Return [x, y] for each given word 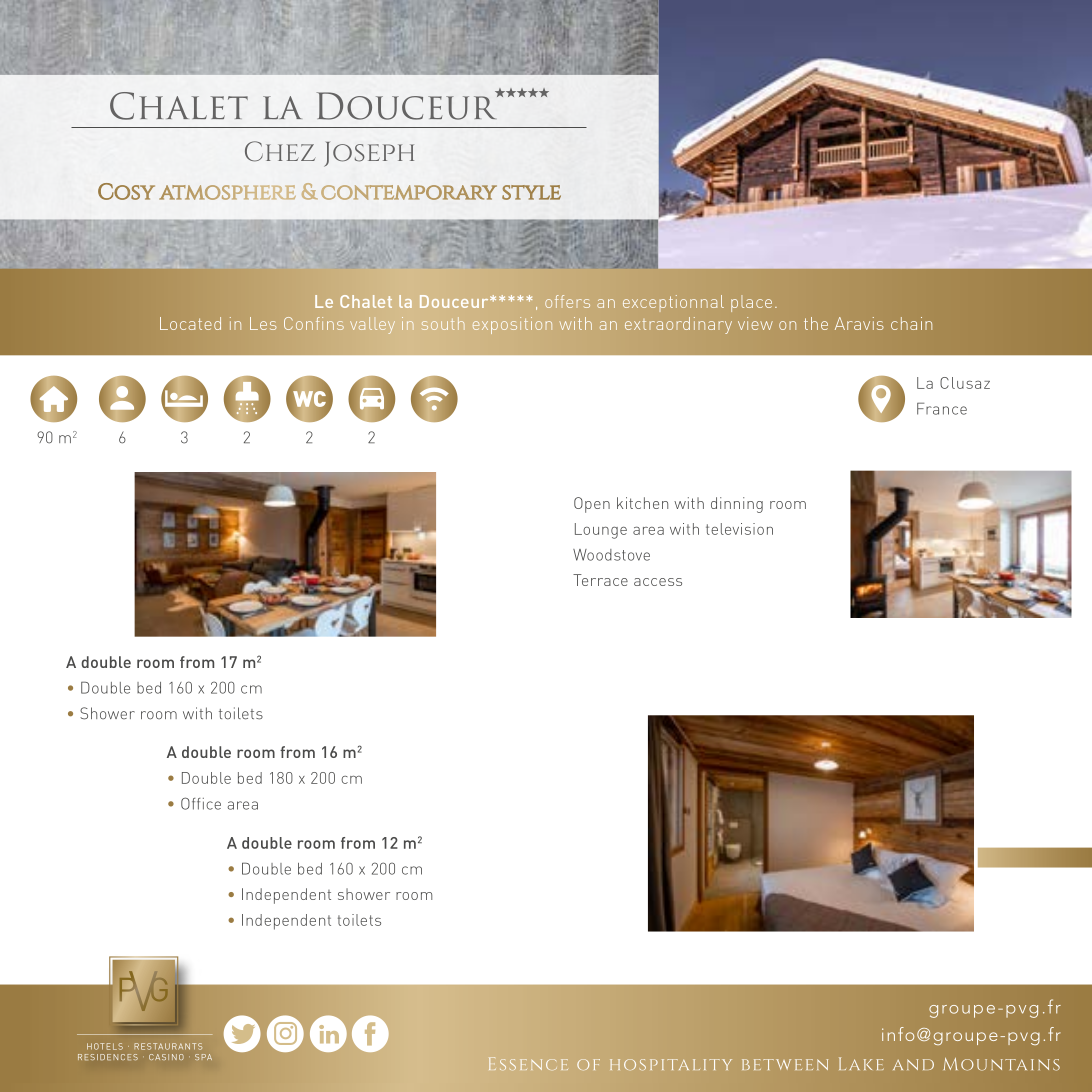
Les [263, 323]
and [913, 1064]
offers [567, 301]
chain [911, 323]
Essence [528, 1063]
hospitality [671, 1065]
